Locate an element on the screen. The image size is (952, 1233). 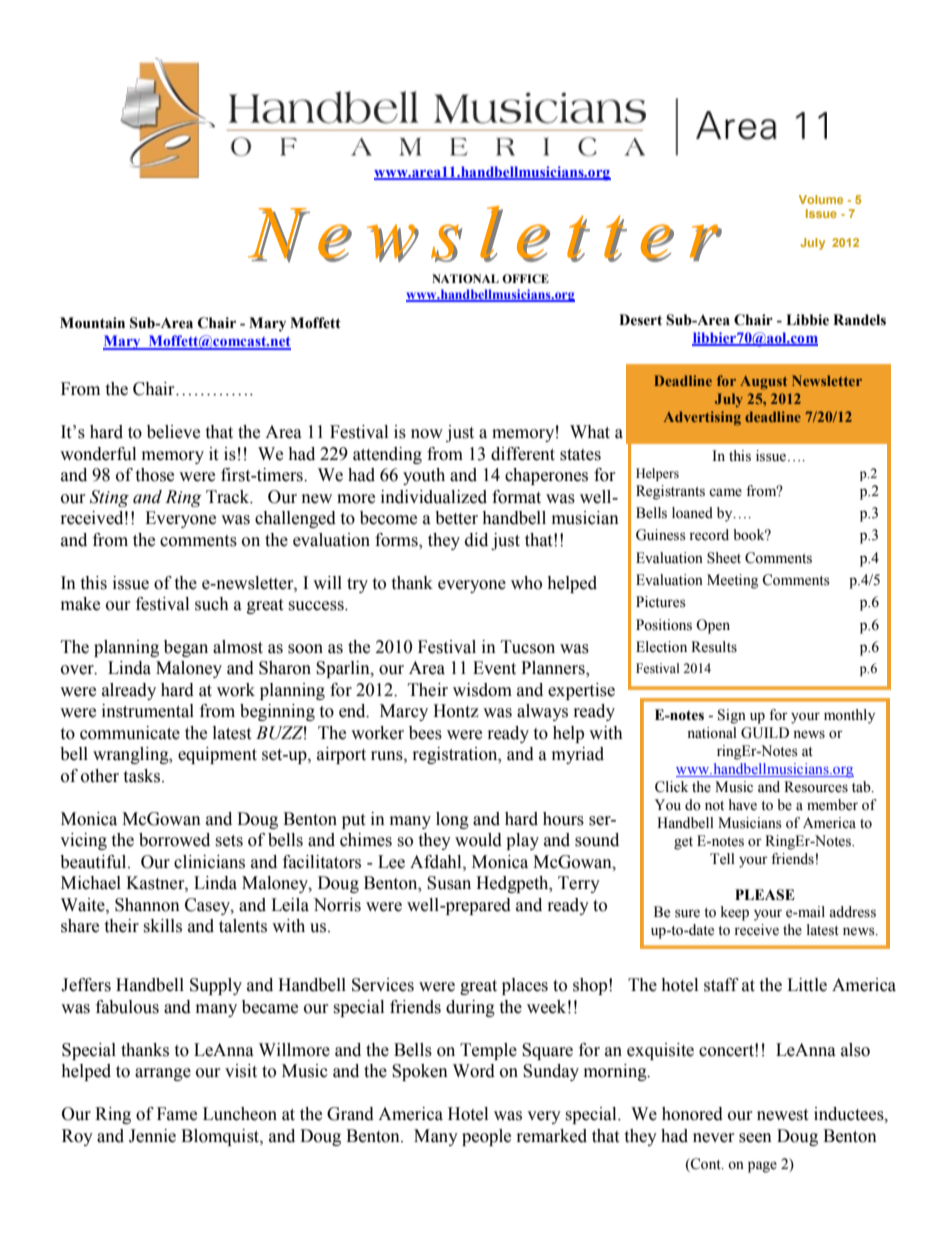
Mountain is located at coordinates (92, 323).
